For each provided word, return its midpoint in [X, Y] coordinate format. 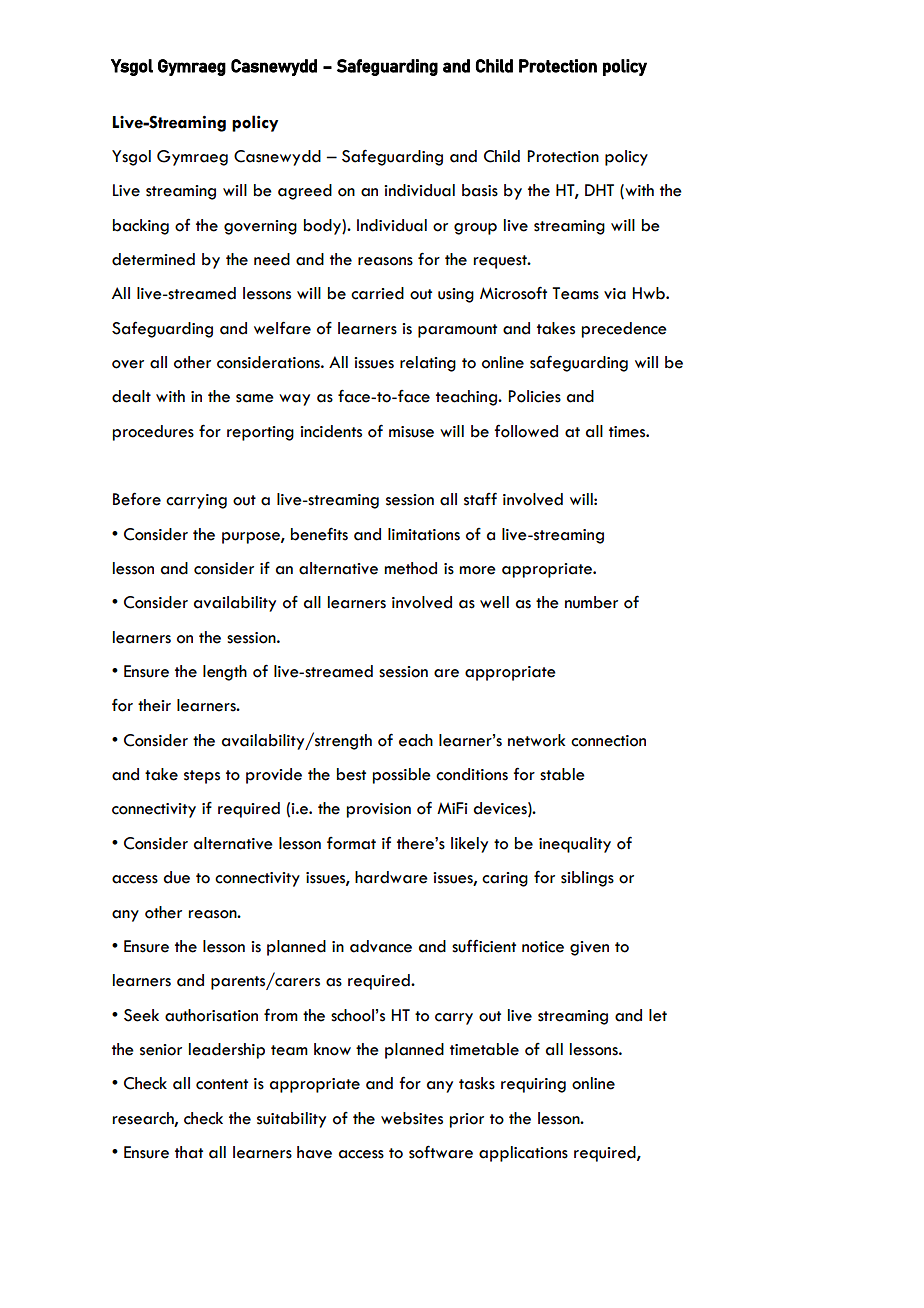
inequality [575, 845]
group [475, 229]
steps [202, 777]
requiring [533, 1085]
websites [412, 1118]
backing [141, 227]
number [591, 602]
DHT [599, 190]
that [189, 1152]
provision [379, 810]
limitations [424, 534]
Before [137, 499]
